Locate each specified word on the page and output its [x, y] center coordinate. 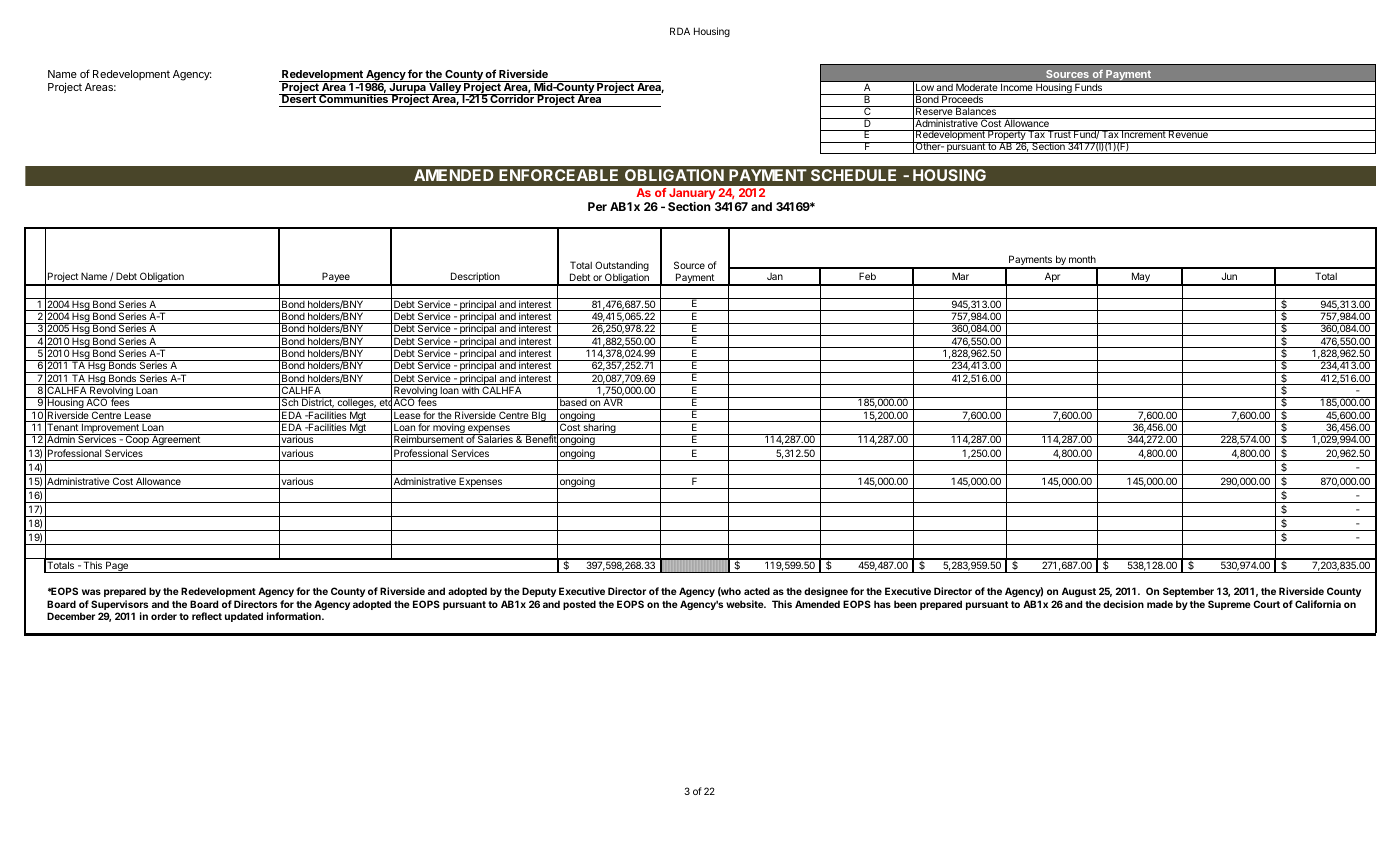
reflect [207, 616]
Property [1006, 136]
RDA [680, 31]
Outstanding [622, 267]
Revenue [1188, 134]
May [1140, 278]
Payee [336, 278]
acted [757, 591]
